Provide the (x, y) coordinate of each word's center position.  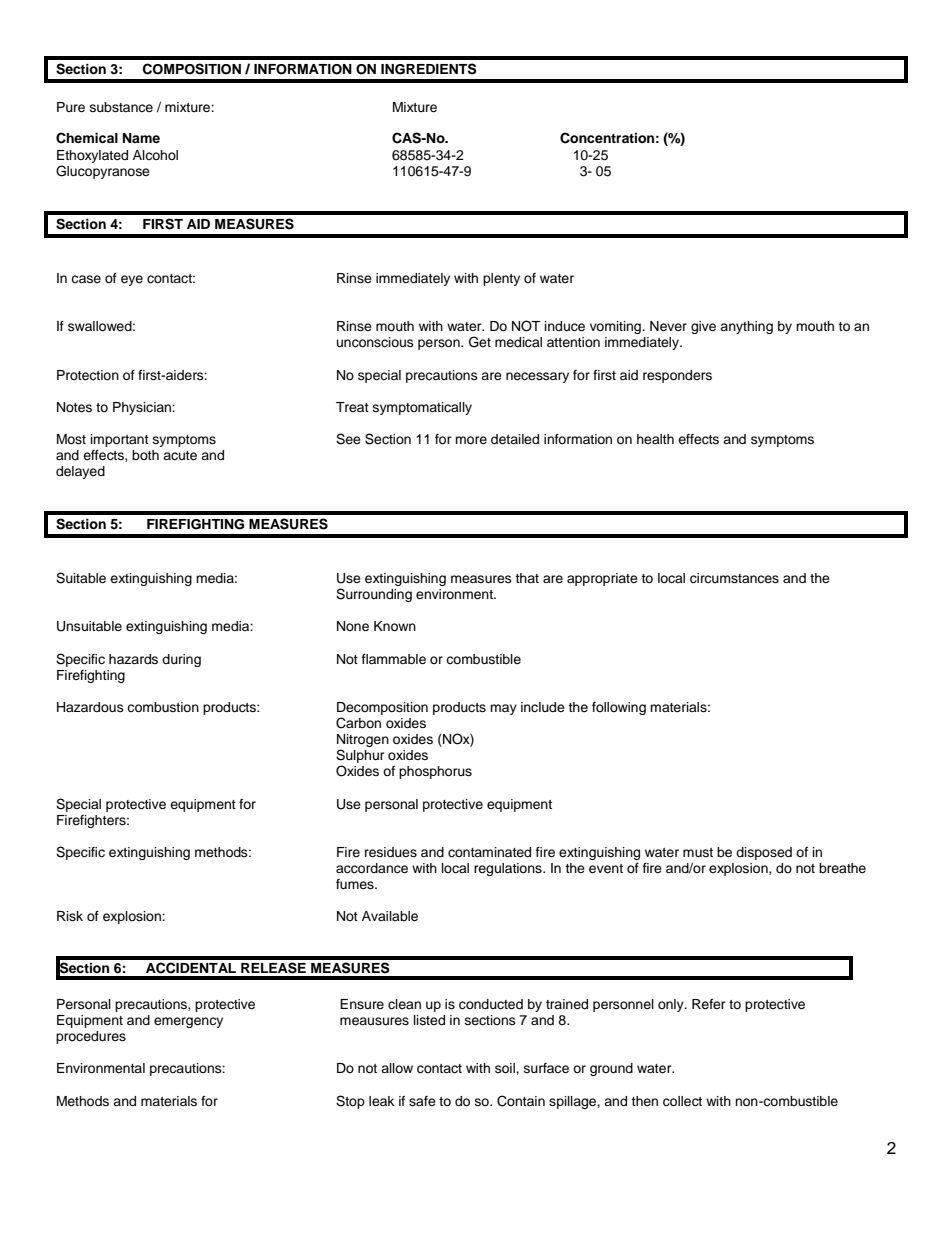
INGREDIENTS (429, 69)
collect (682, 1101)
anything (746, 327)
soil (506, 1068)
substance (121, 107)
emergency (188, 1022)
